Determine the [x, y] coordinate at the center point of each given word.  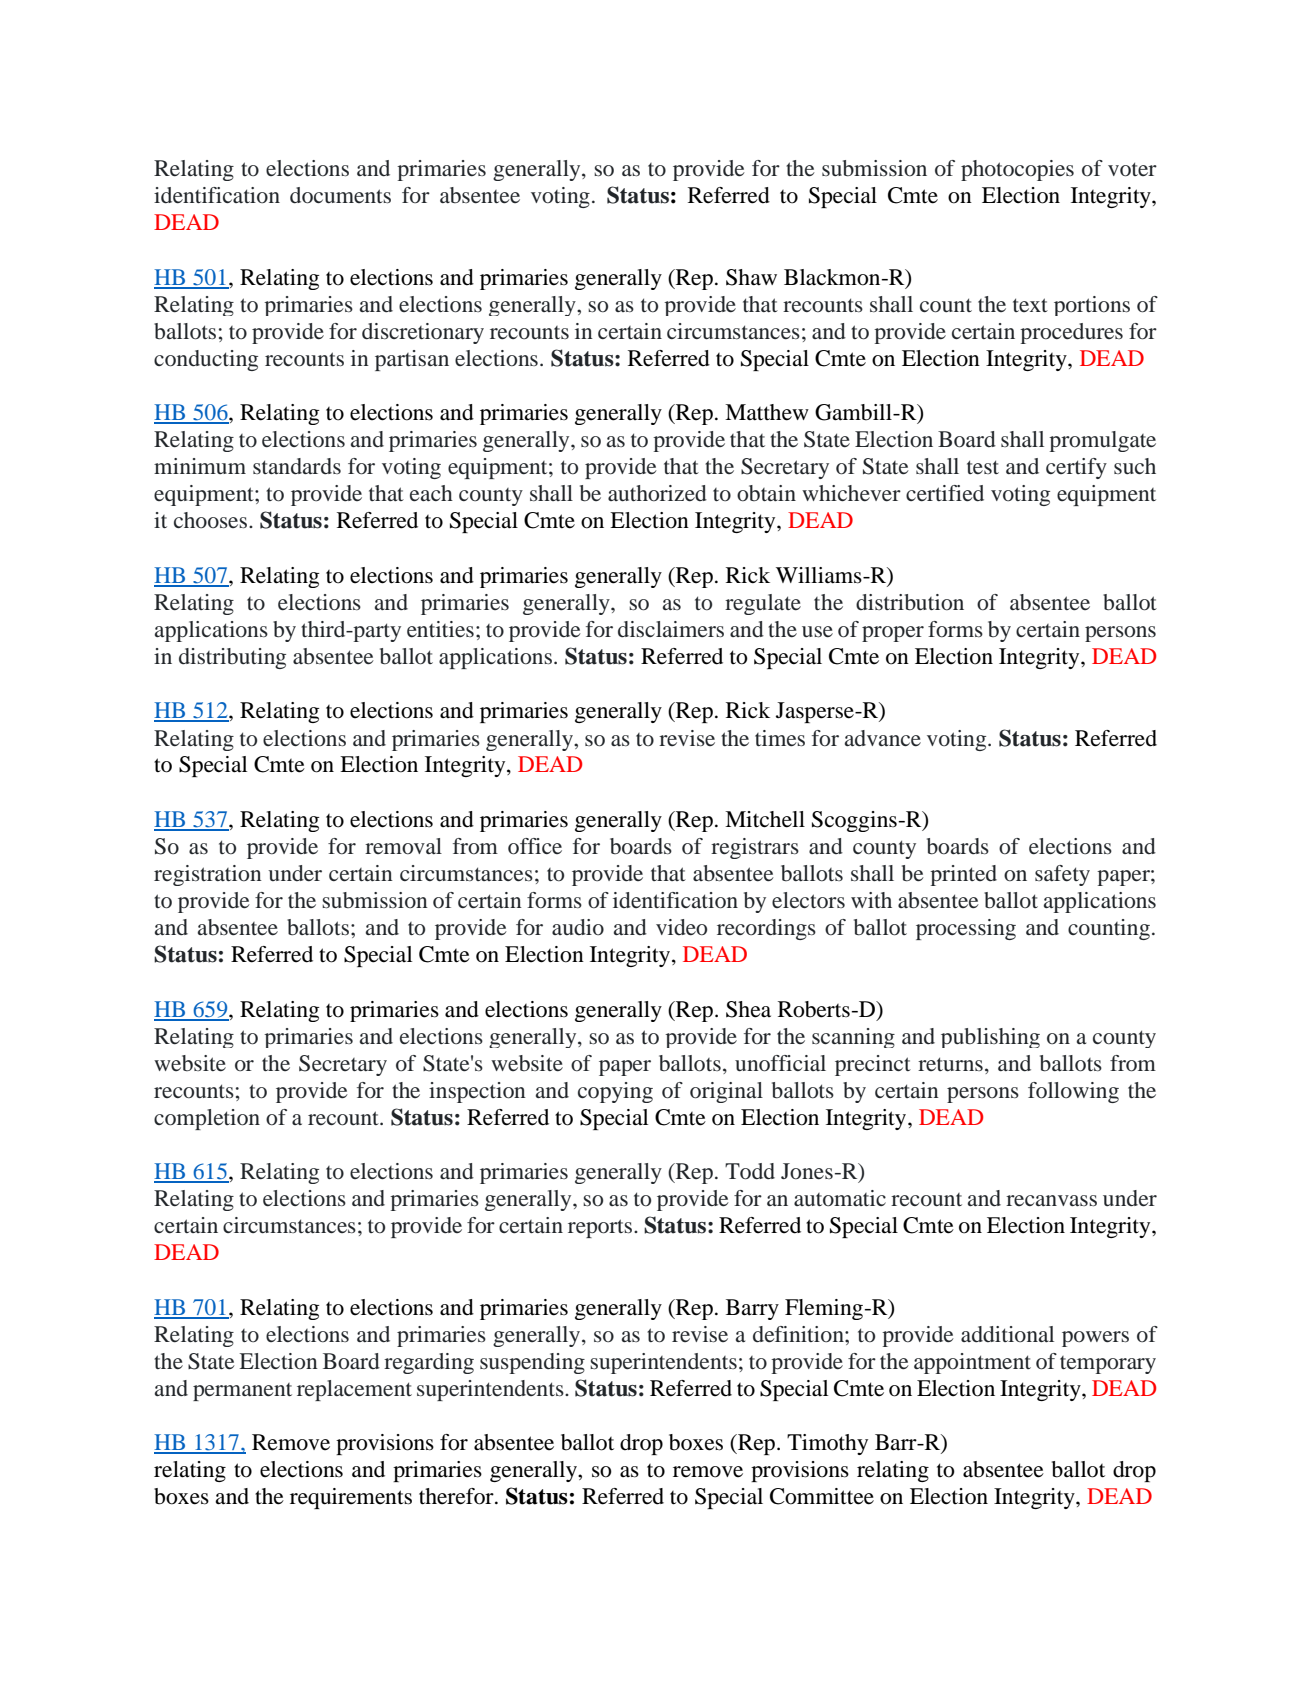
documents [340, 195]
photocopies [1017, 170]
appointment [972, 1363]
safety [1062, 875]
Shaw [751, 277]
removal [403, 846]
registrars [755, 848]
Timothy [827, 1444]
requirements [351, 1498]
